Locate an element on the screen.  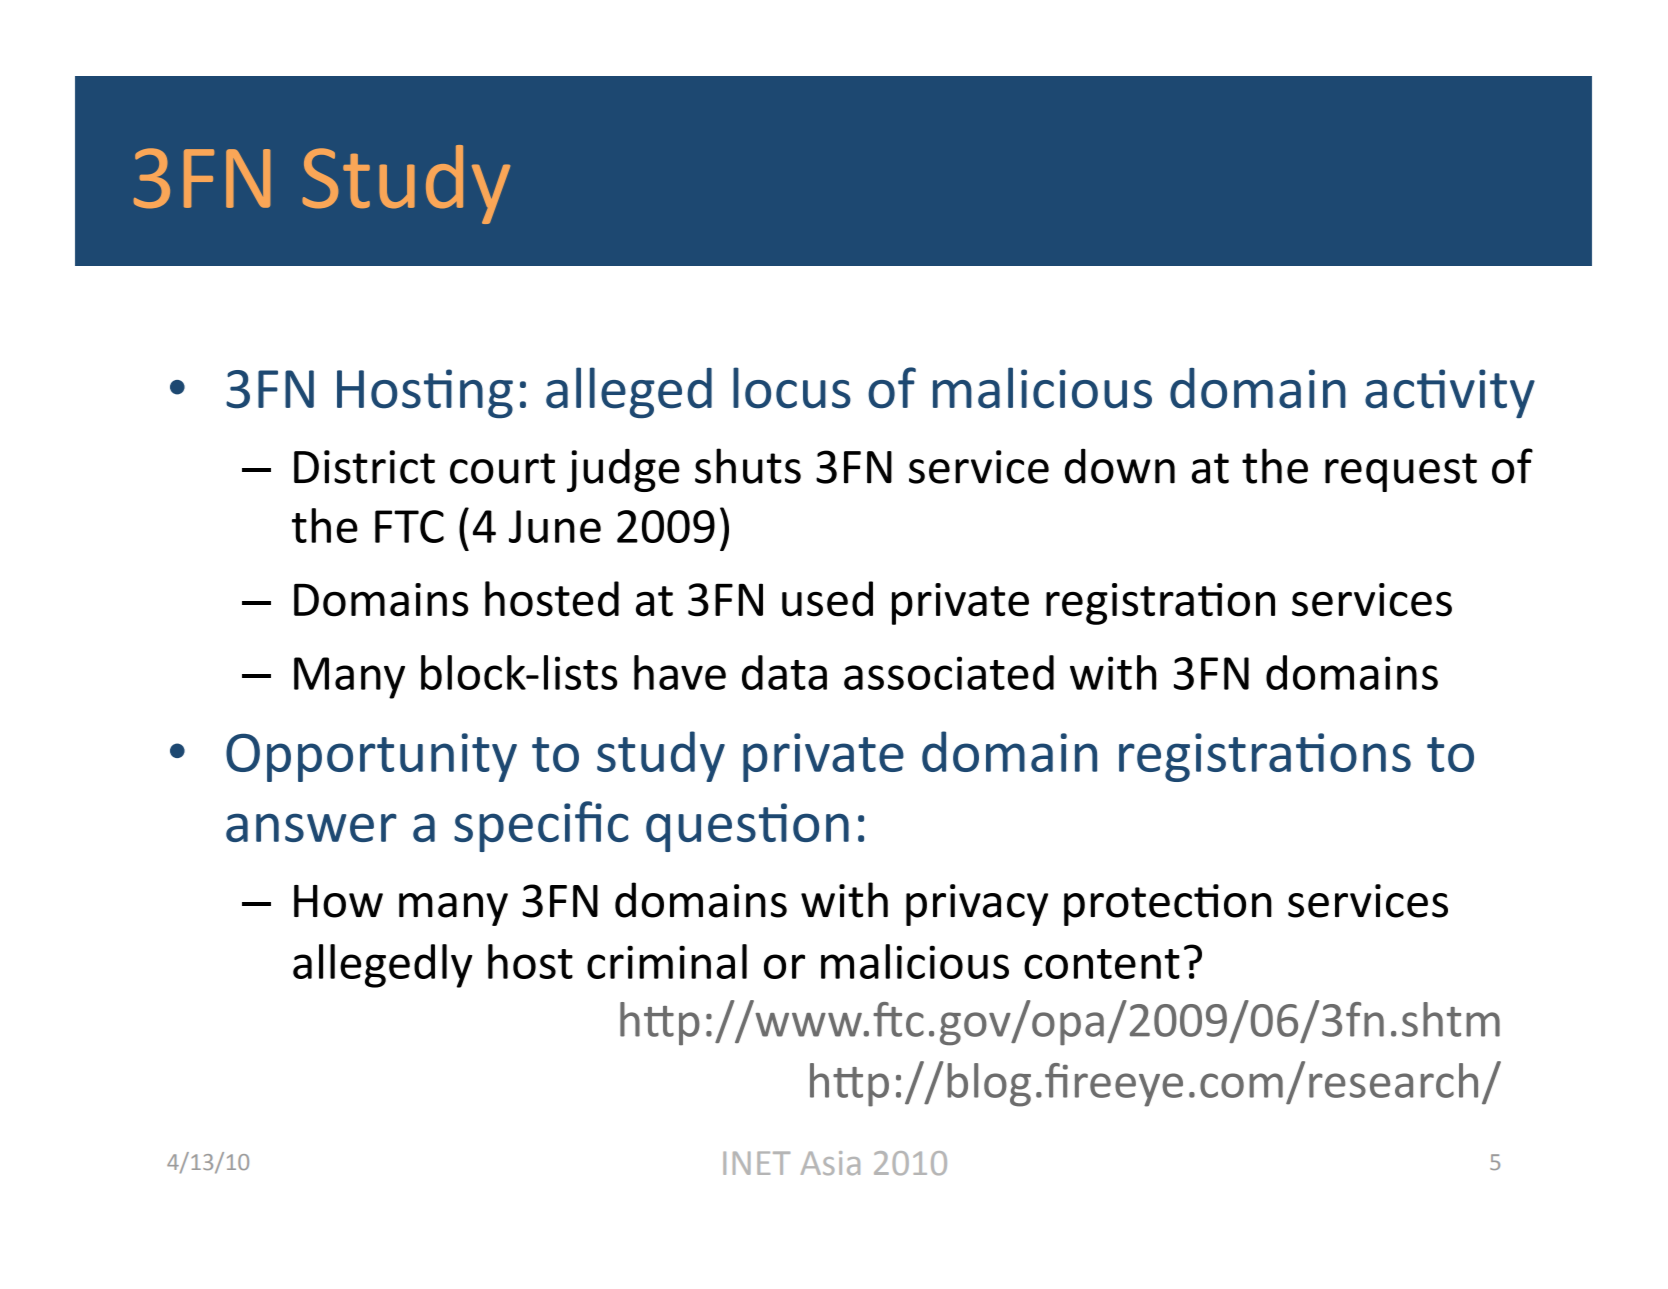
content is located at coordinates (1102, 964).
